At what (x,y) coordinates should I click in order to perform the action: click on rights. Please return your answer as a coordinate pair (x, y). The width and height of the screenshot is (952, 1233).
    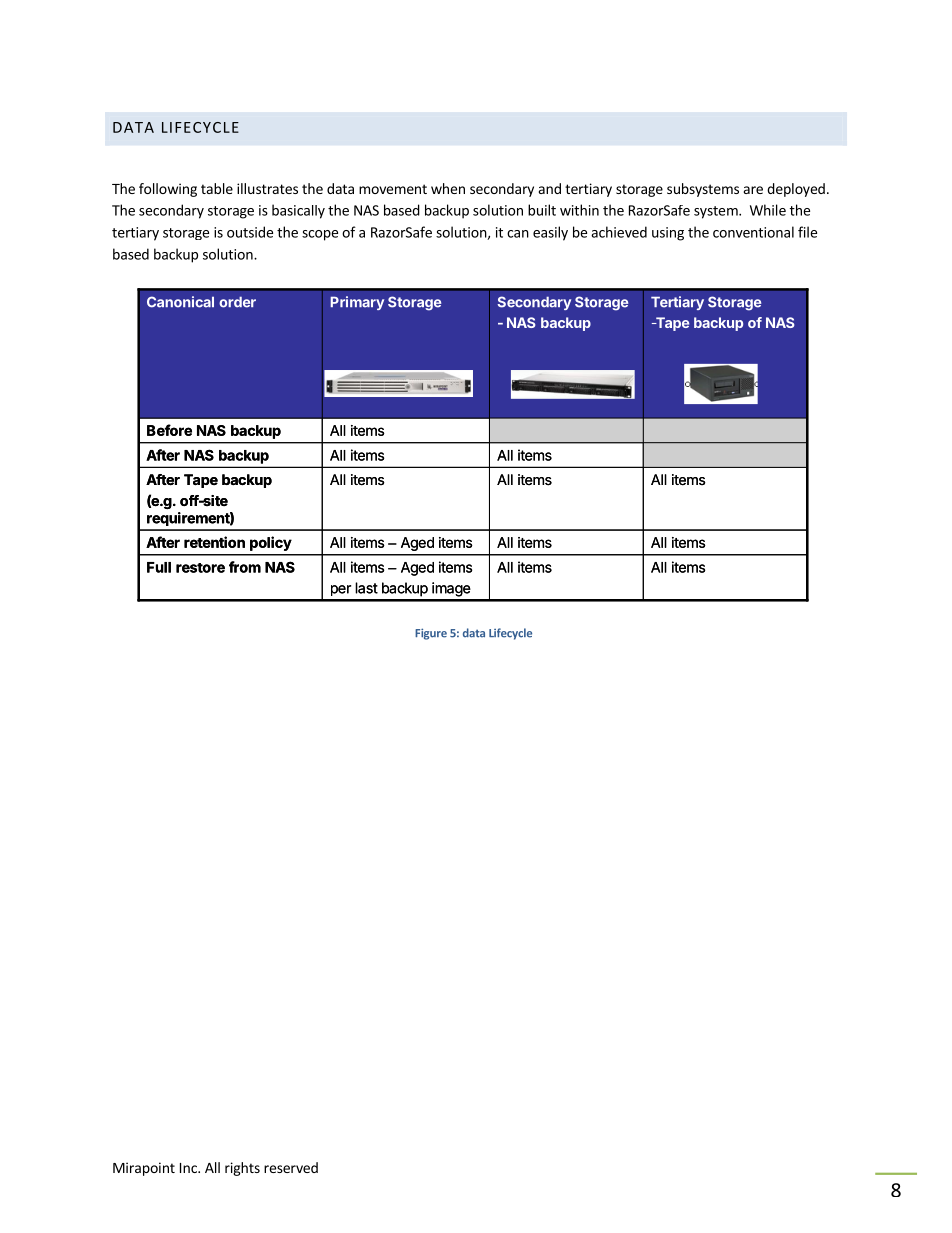
    Looking at the image, I should click on (242, 1169).
